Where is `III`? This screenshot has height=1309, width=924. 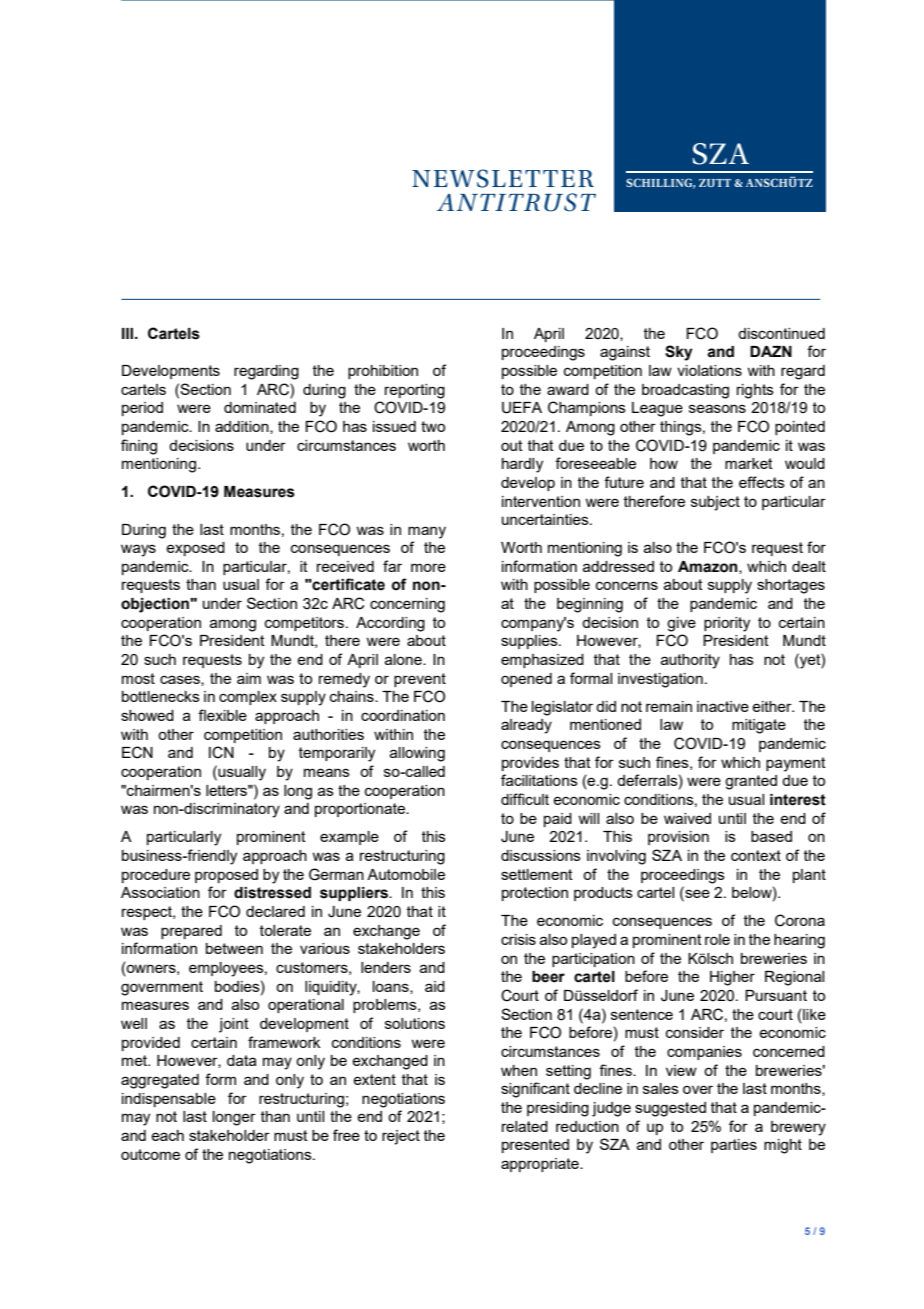
III is located at coordinates (129, 333).
